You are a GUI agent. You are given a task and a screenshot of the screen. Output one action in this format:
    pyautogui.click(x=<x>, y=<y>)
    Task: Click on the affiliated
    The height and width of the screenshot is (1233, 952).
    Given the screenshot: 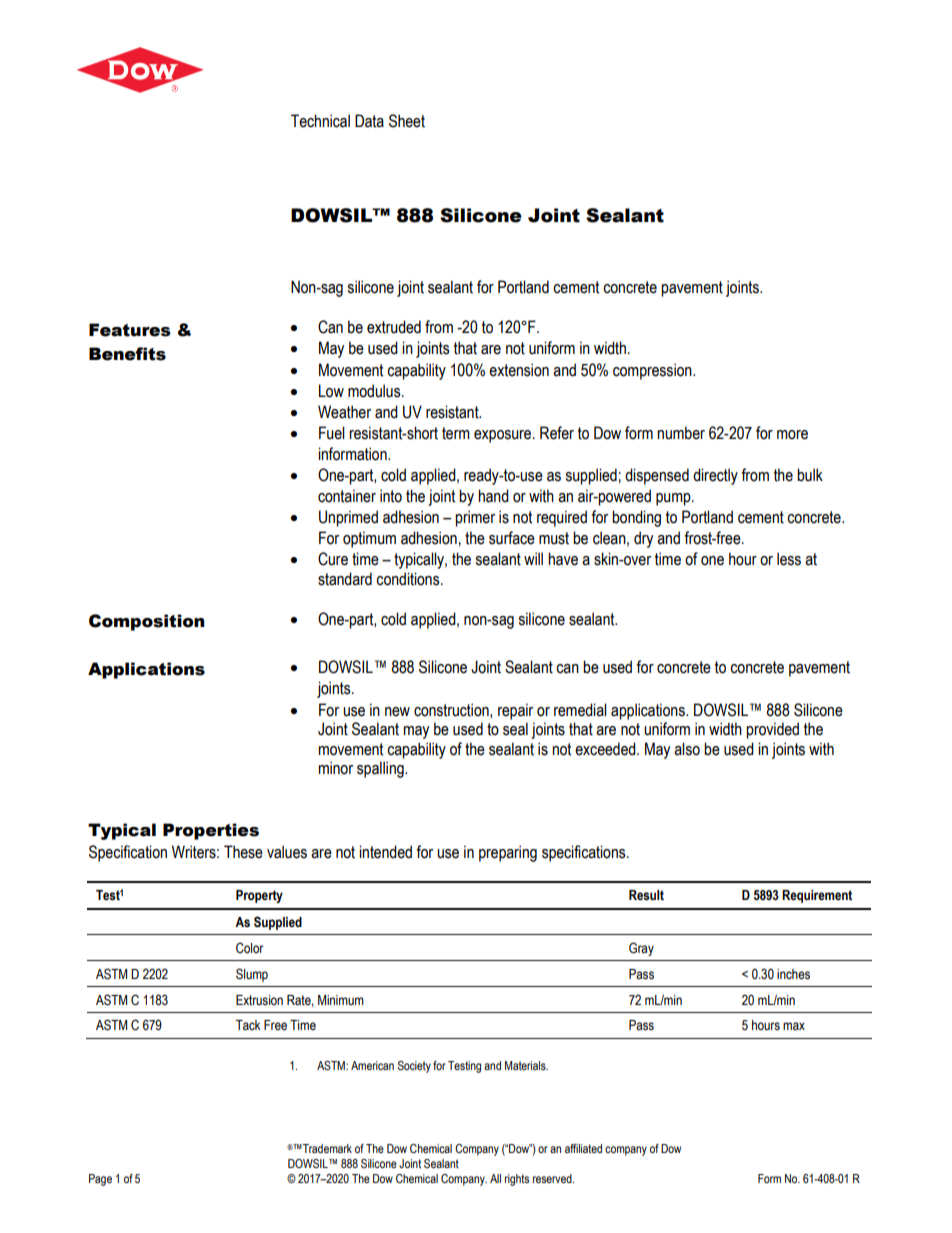 What is the action you would take?
    pyautogui.click(x=583, y=1148)
